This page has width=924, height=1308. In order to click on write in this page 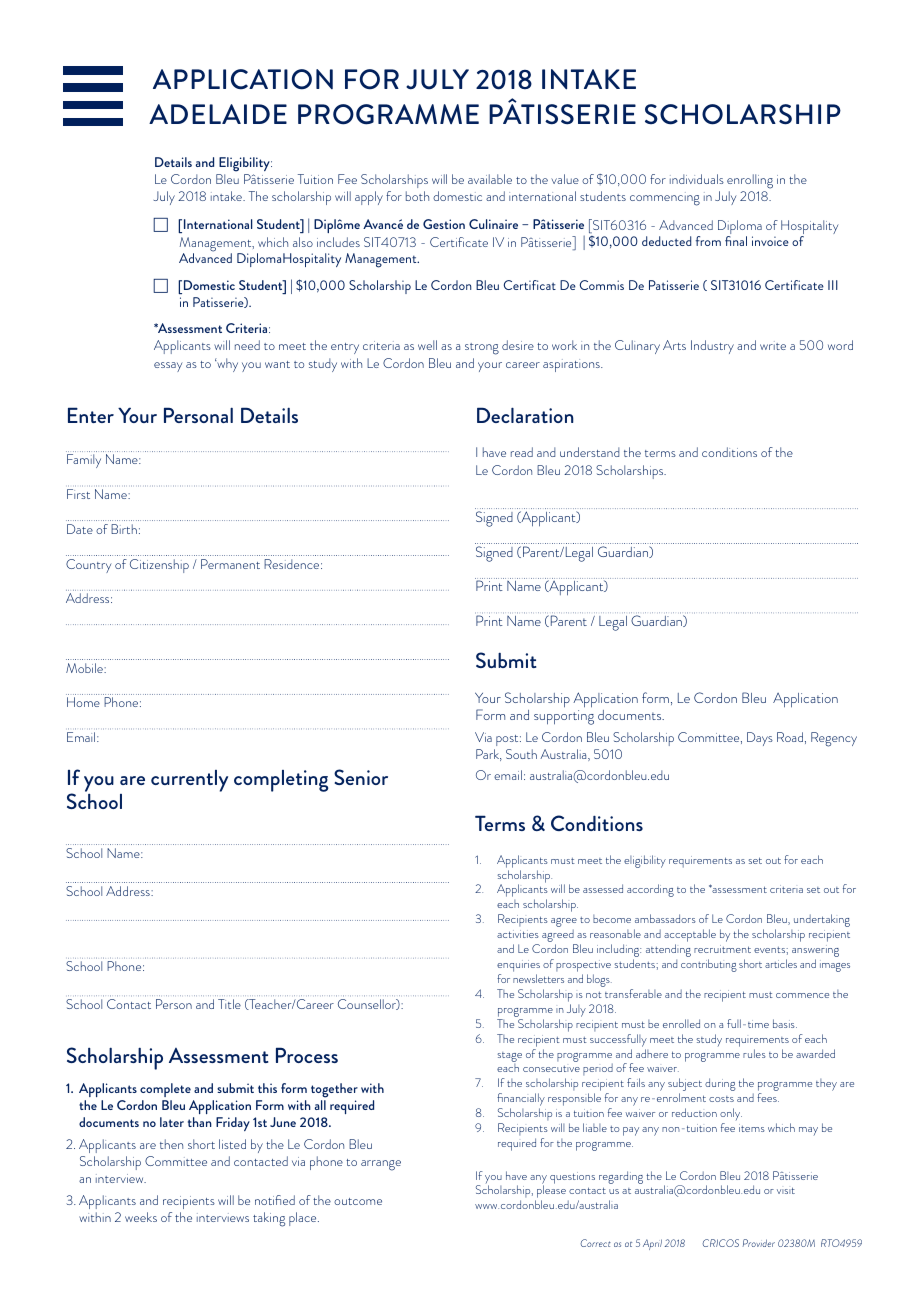, I will do `click(773, 345)`.
